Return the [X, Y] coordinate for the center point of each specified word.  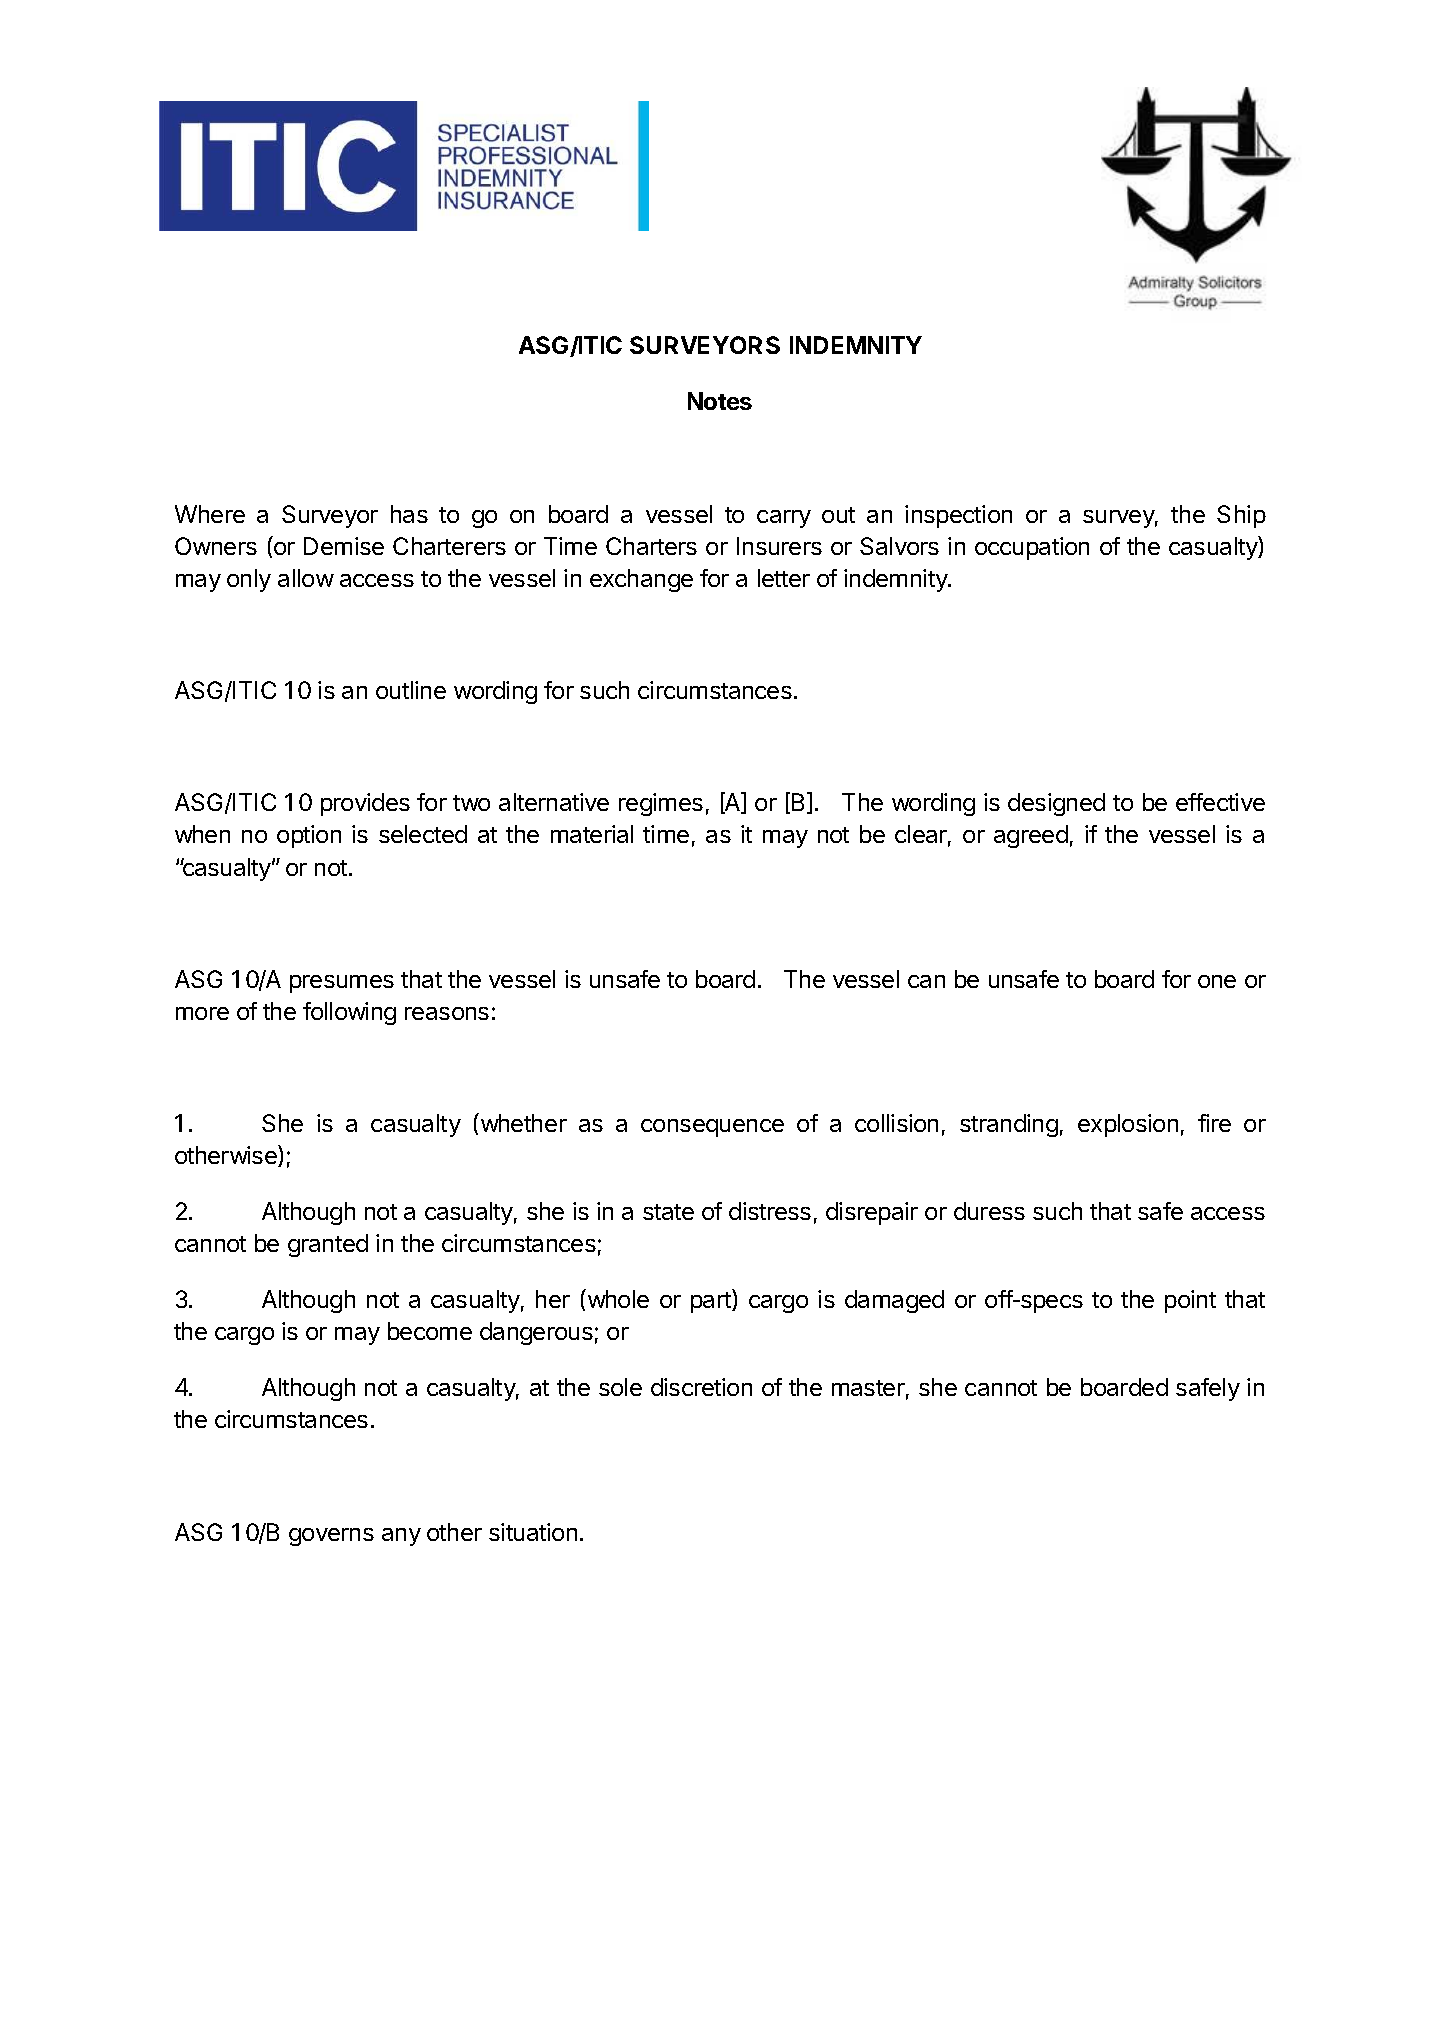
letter [784, 578]
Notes [720, 401]
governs [331, 1537]
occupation [1032, 548]
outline [411, 690]
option [309, 836]
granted [328, 1245]
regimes [661, 804]
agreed [1031, 836]
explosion [1128, 1125]
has [409, 514]
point [1190, 1301]
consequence [712, 1128]
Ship [1241, 516]
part [712, 1302]
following [349, 1013]
